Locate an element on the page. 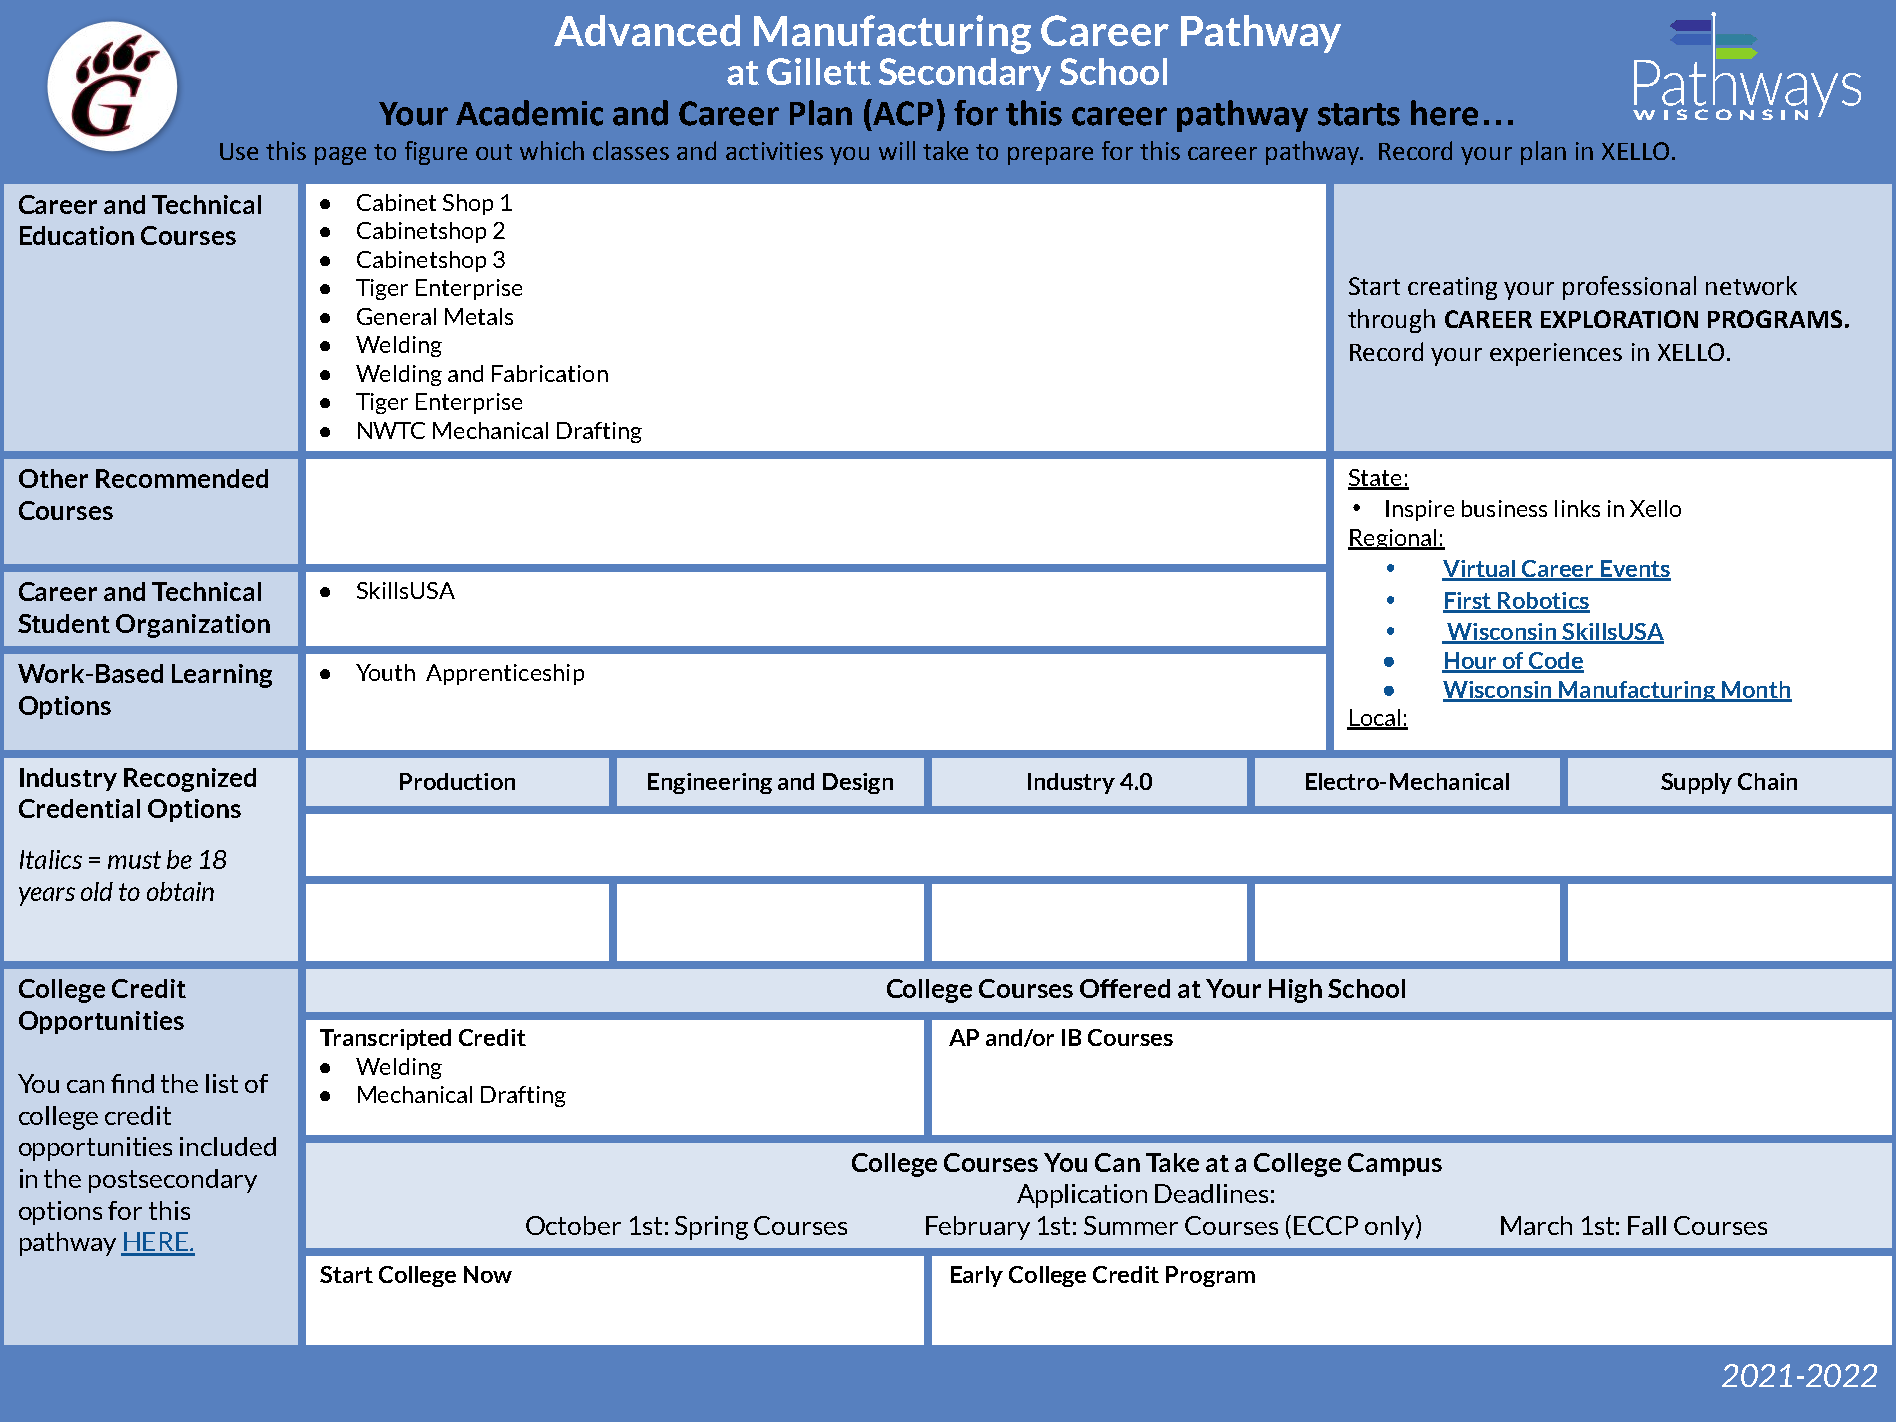 Image resolution: width=1896 pixels, height=1422 pixels. must is located at coordinates (134, 860).
